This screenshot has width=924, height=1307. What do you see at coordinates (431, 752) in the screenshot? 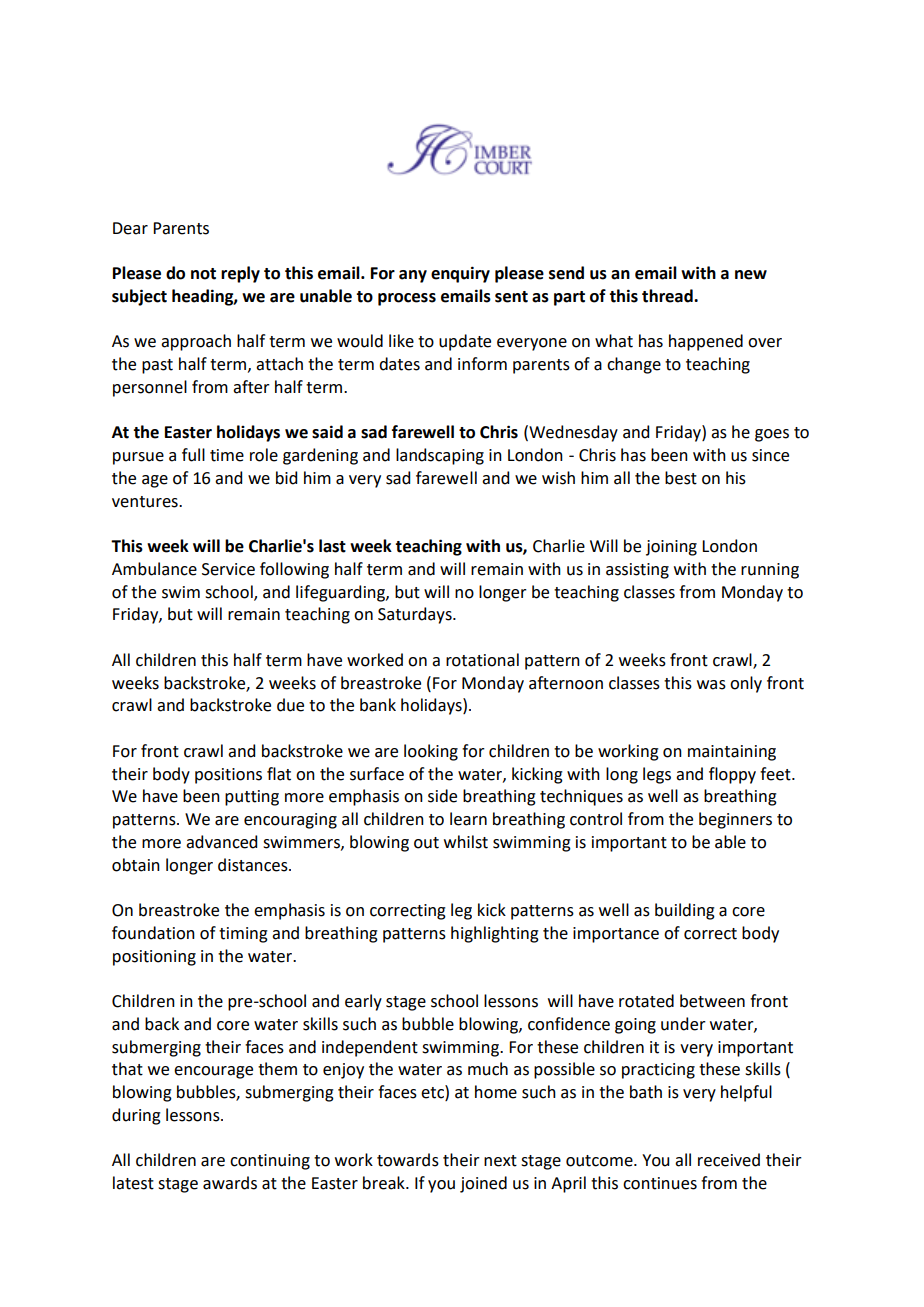
I see `looking` at bounding box center [431, 752].
